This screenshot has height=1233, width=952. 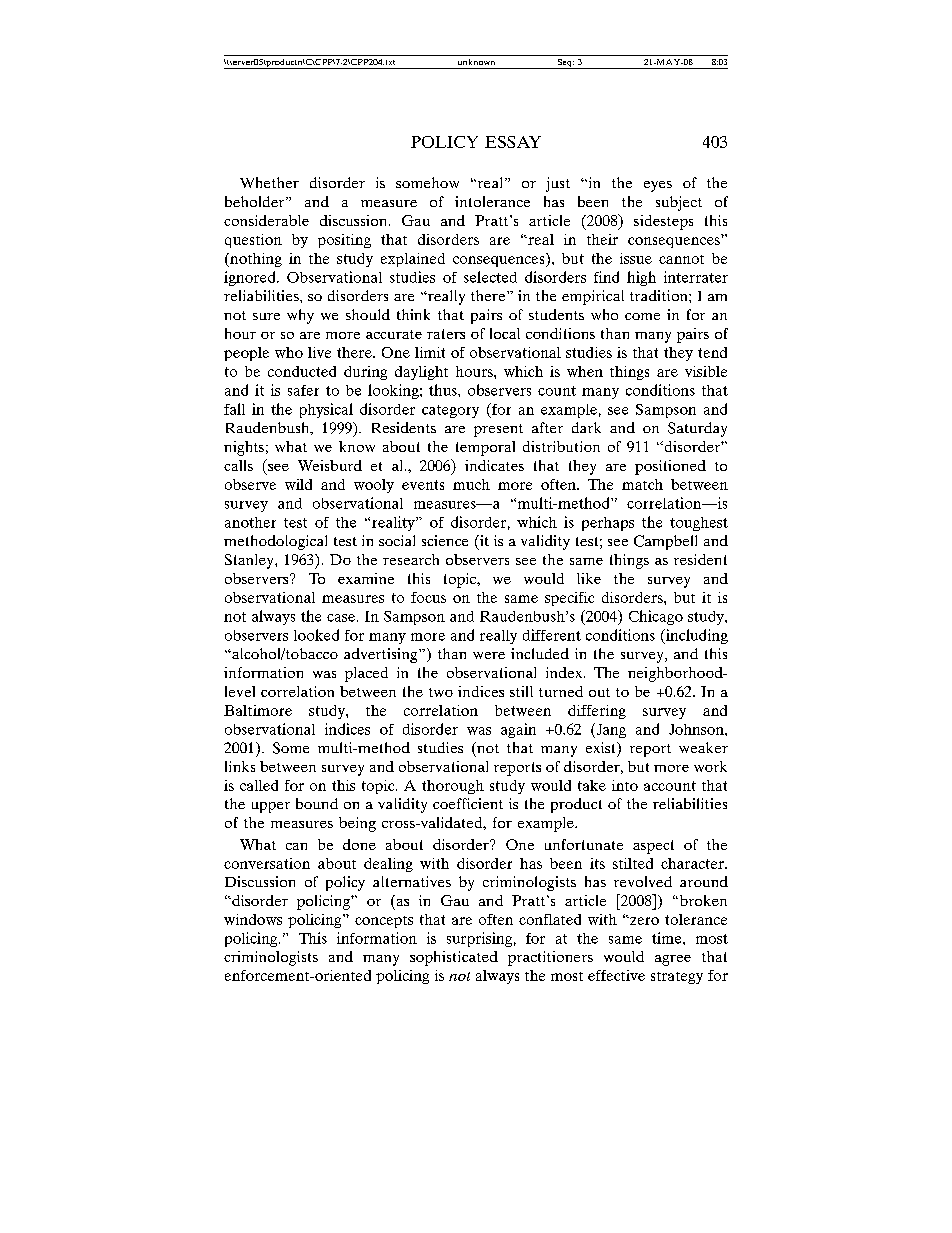 I want to click on ESSAY, so click(x=513, y=142).
